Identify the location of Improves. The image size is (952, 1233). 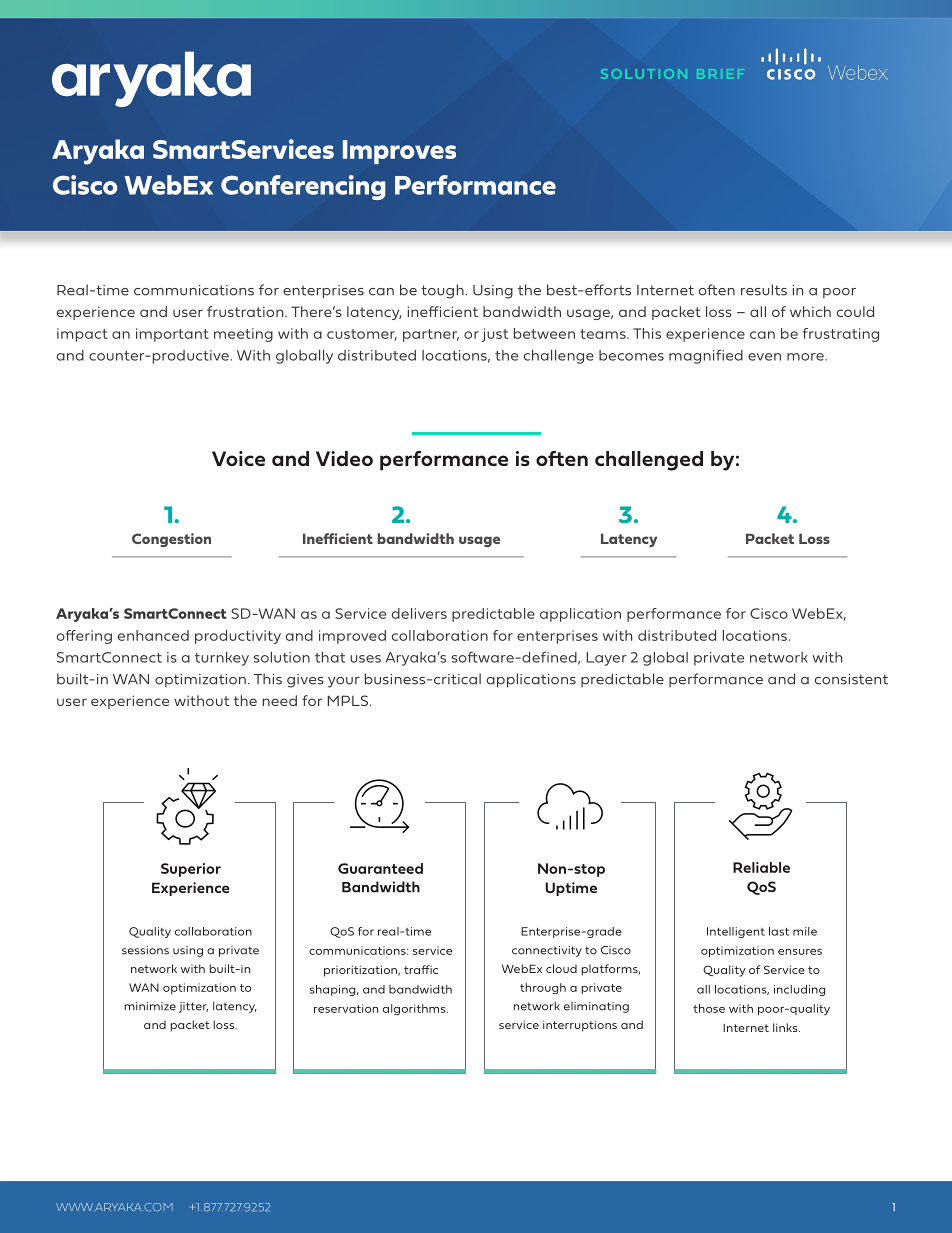
(399, 152).
